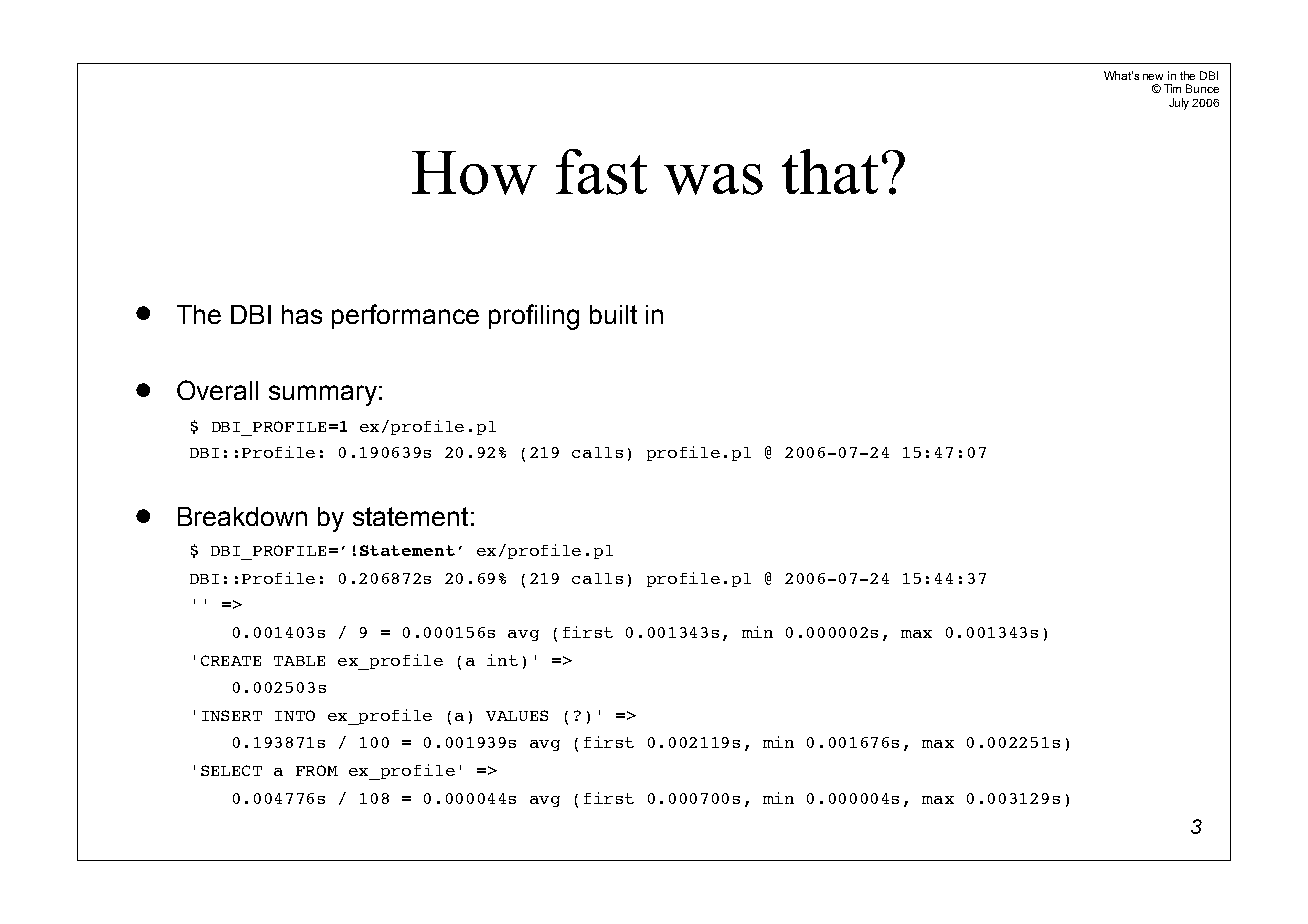 The width and height of the page is (1308, 924). Describe the element at coordinates (534, 317) in the page. I see `profiling` at that location.
